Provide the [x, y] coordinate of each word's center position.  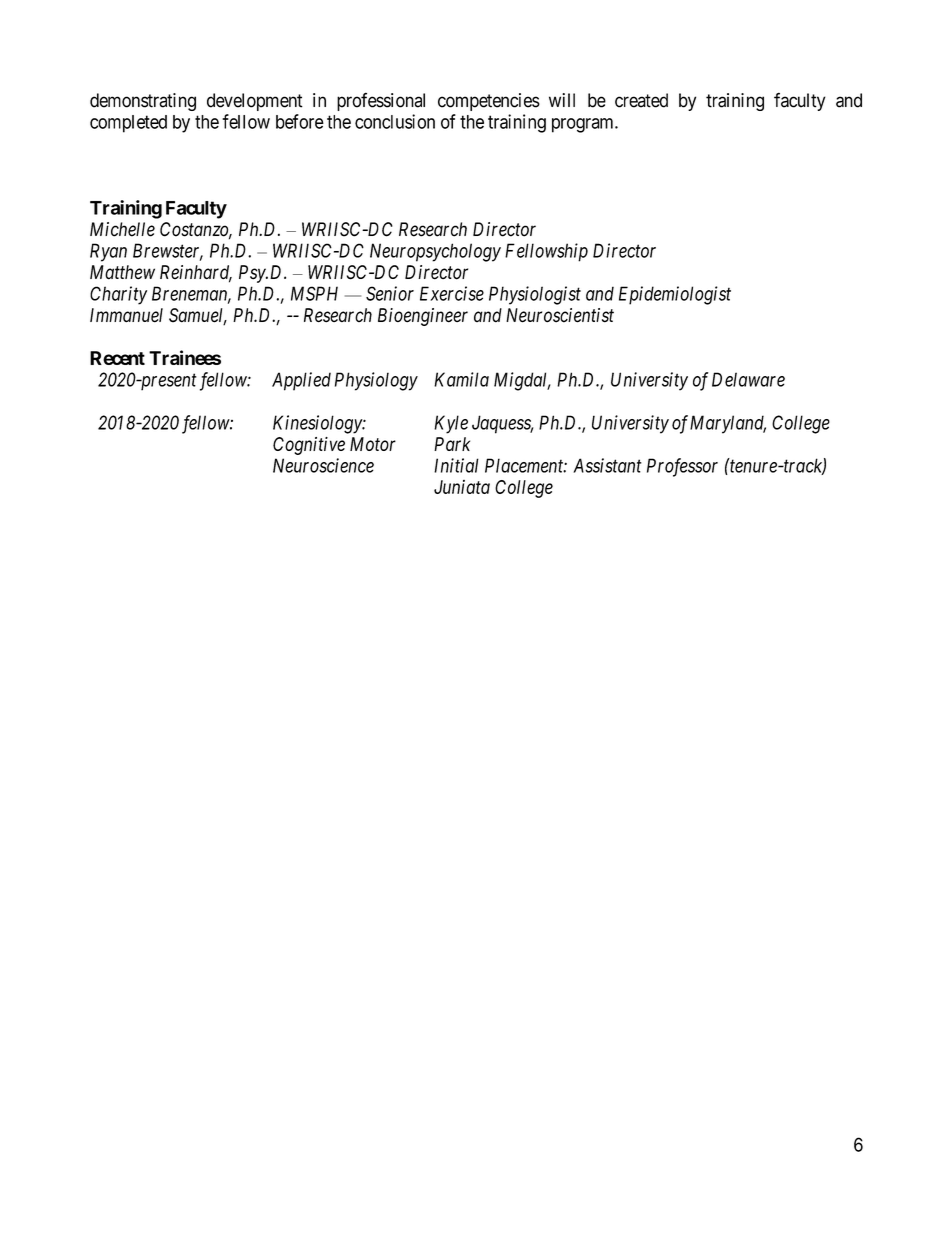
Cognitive [309, 446]
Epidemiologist [675, 295]
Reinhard [196, 273]
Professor [682, 467]
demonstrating [143, 102]
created [641, 100]
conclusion [395, 121]
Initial [456, 465]
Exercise [452, 293]
